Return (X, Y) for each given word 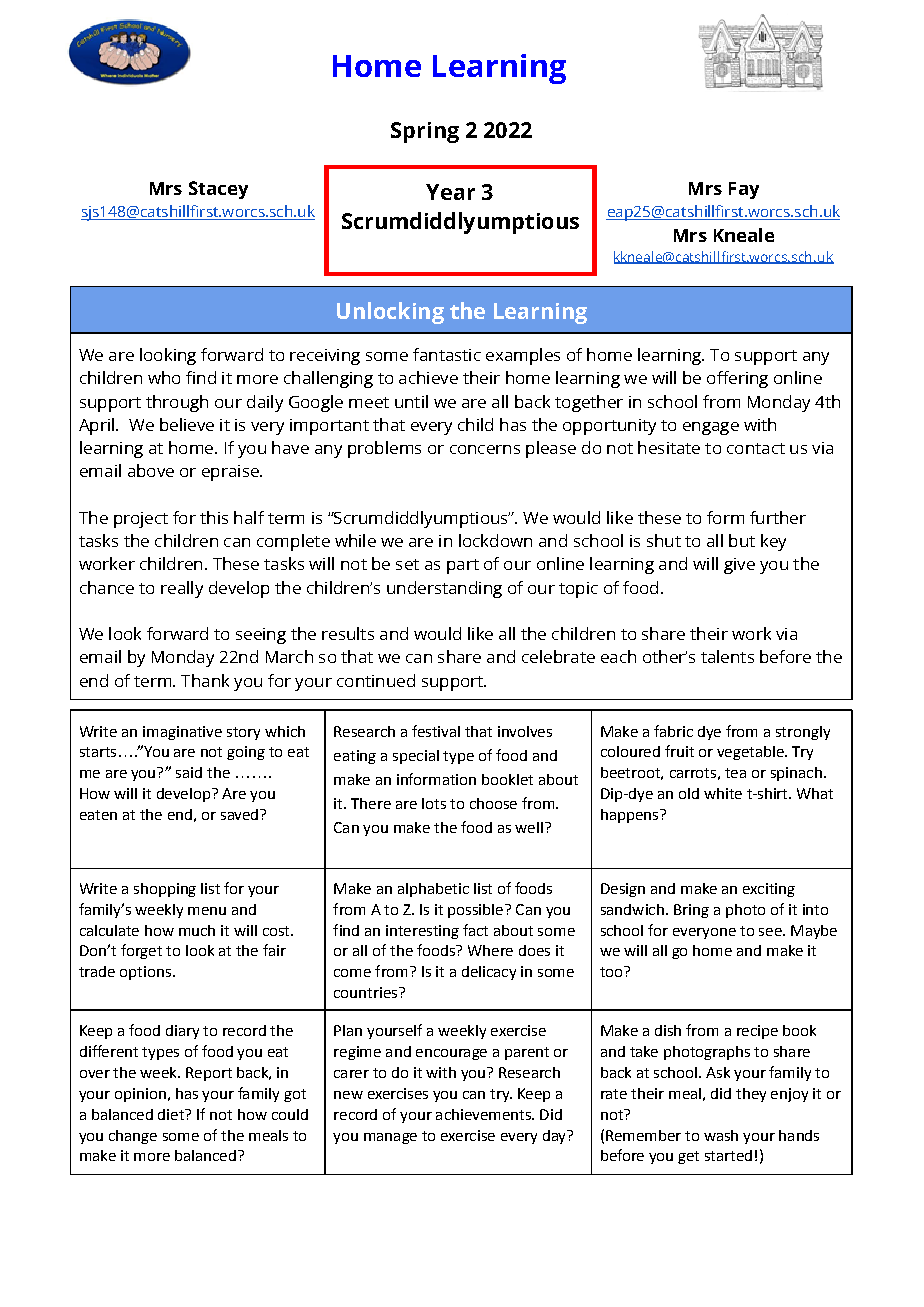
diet (172, 1114)
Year (450, 192)
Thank (205, 680)
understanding (444, 589)
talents (727, 656)
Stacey (218, 190)
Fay (744, 190)
